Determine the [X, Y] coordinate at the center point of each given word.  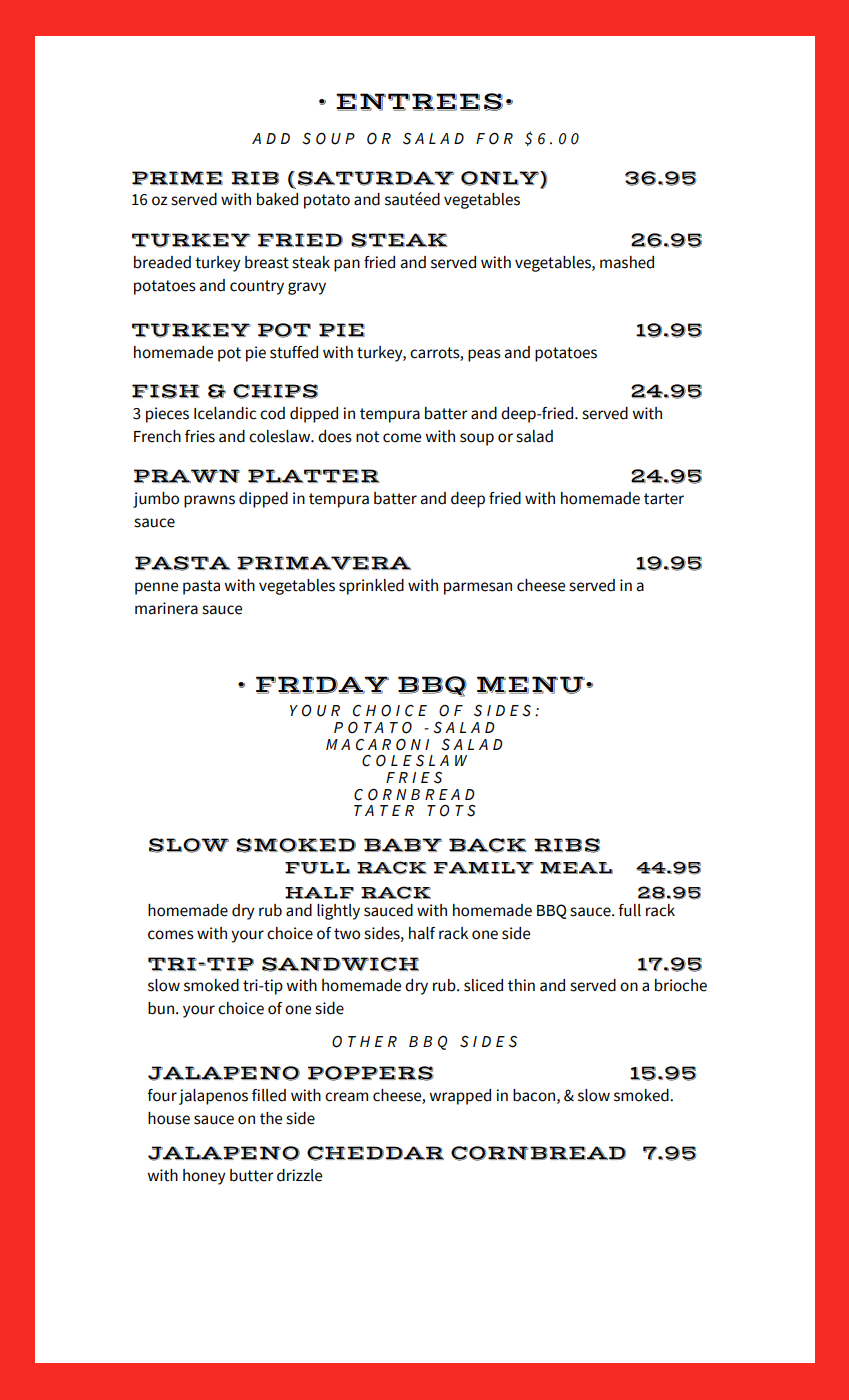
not [367, 437]
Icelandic [225, 413]
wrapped [460, 1097]
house [169, 1118]
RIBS [567, 845]
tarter [664, 499]
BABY [403, 845]
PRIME [177, 178]
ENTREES [419, 102]
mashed [627, 262]
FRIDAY [322, 685]
